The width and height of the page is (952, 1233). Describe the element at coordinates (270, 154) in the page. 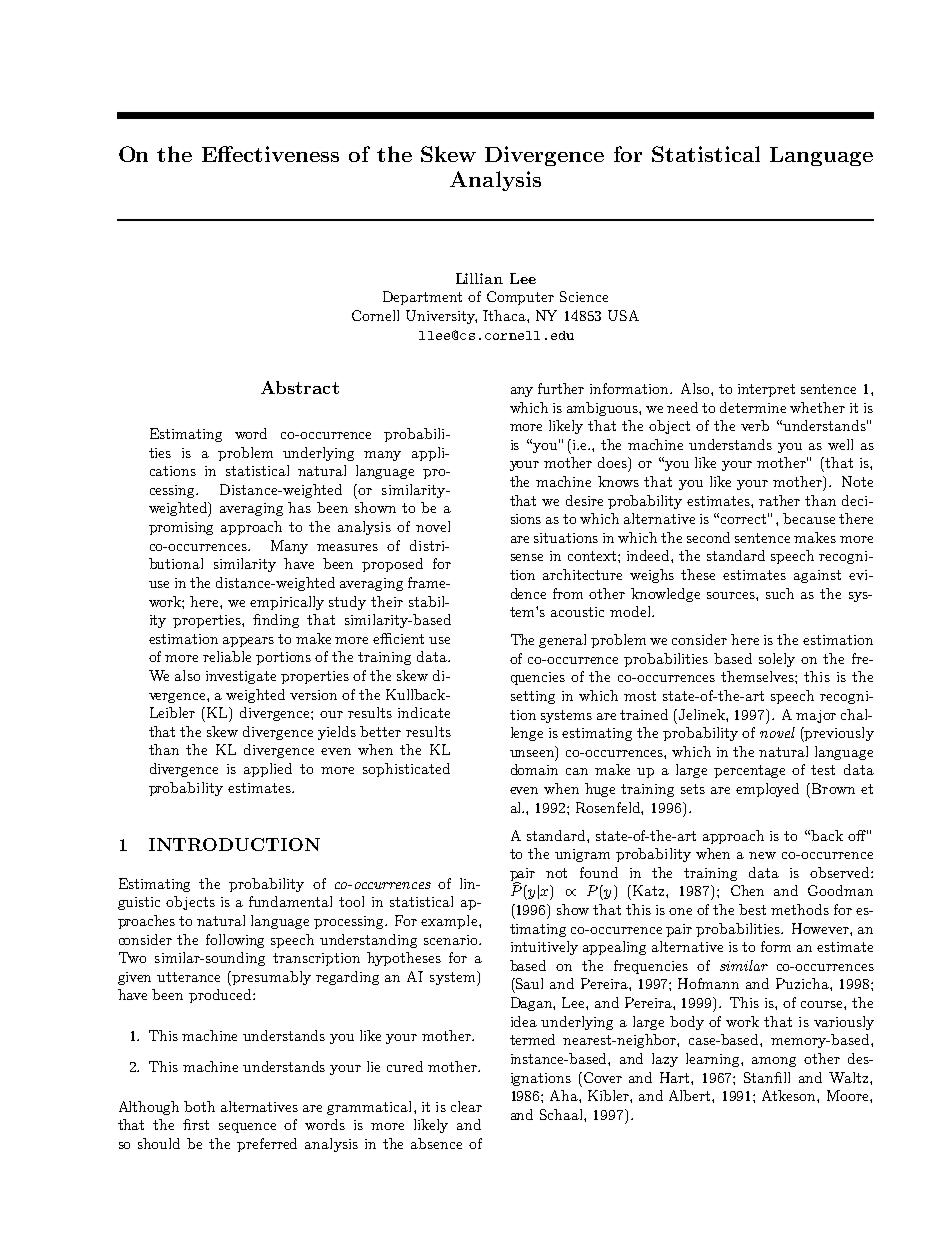

I see `Effectiveness` at that location.
